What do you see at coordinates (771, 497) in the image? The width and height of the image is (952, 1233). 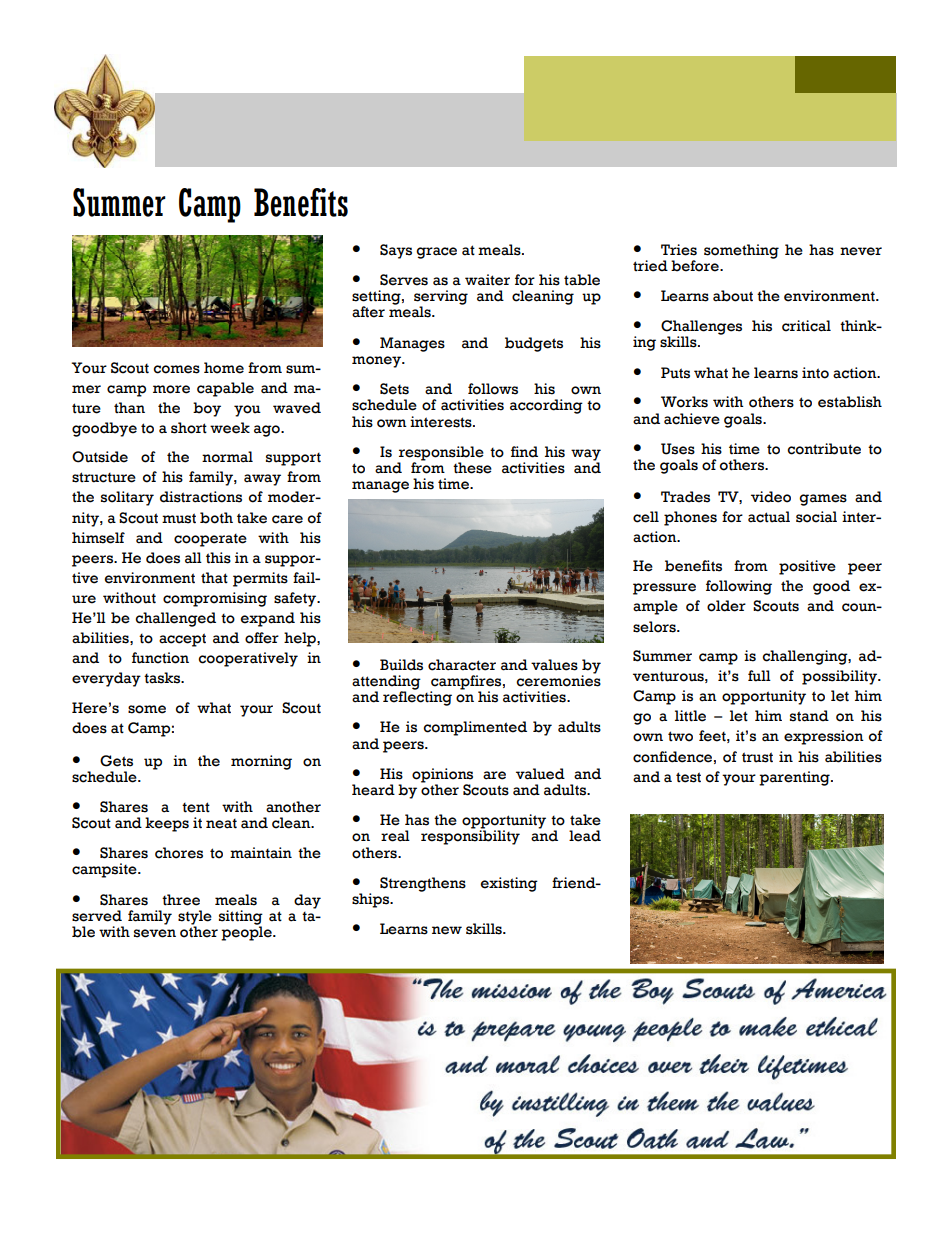 I see `video` at bounding box center [771, 497].
